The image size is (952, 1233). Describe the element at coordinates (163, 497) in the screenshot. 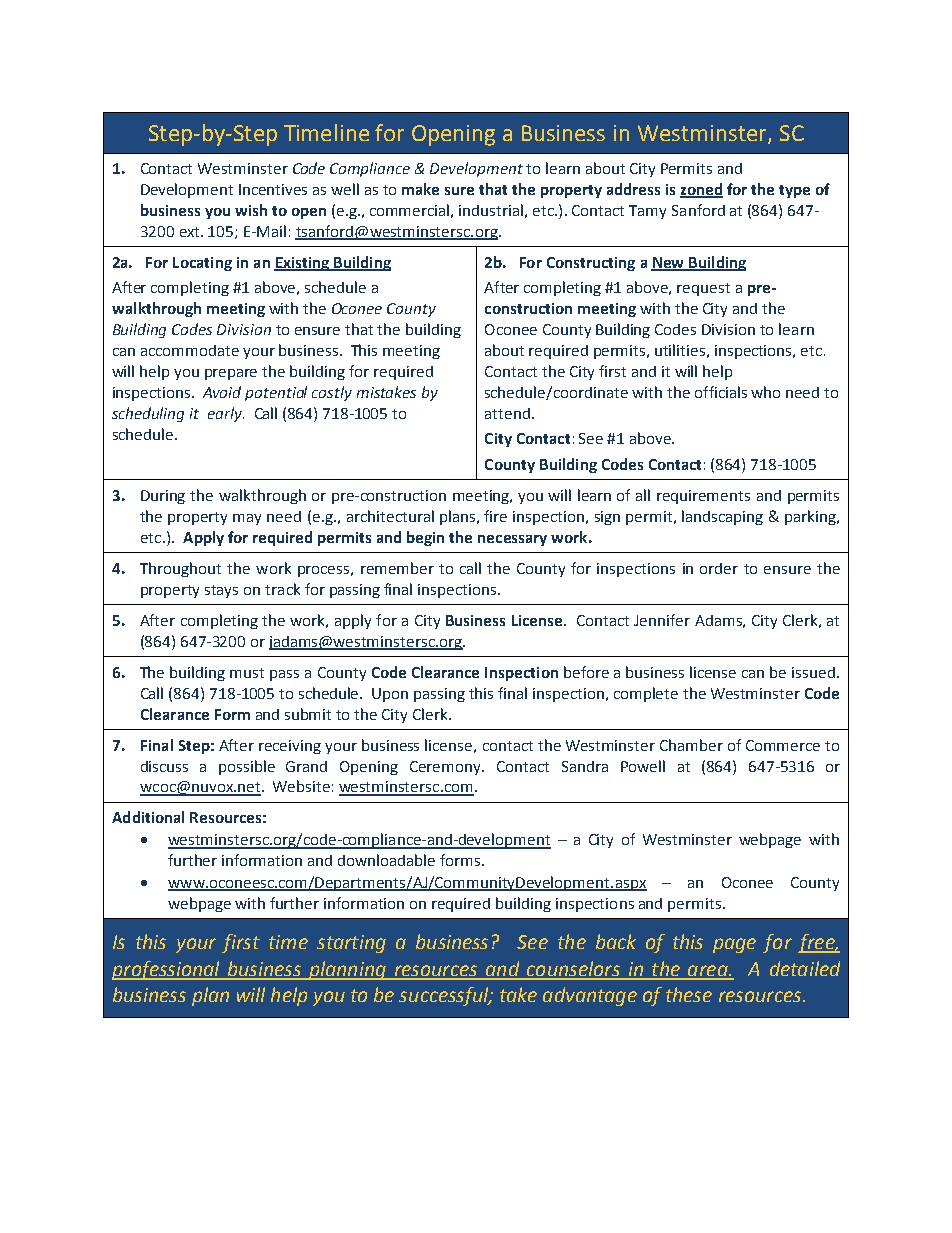

I see `During` at that location.
